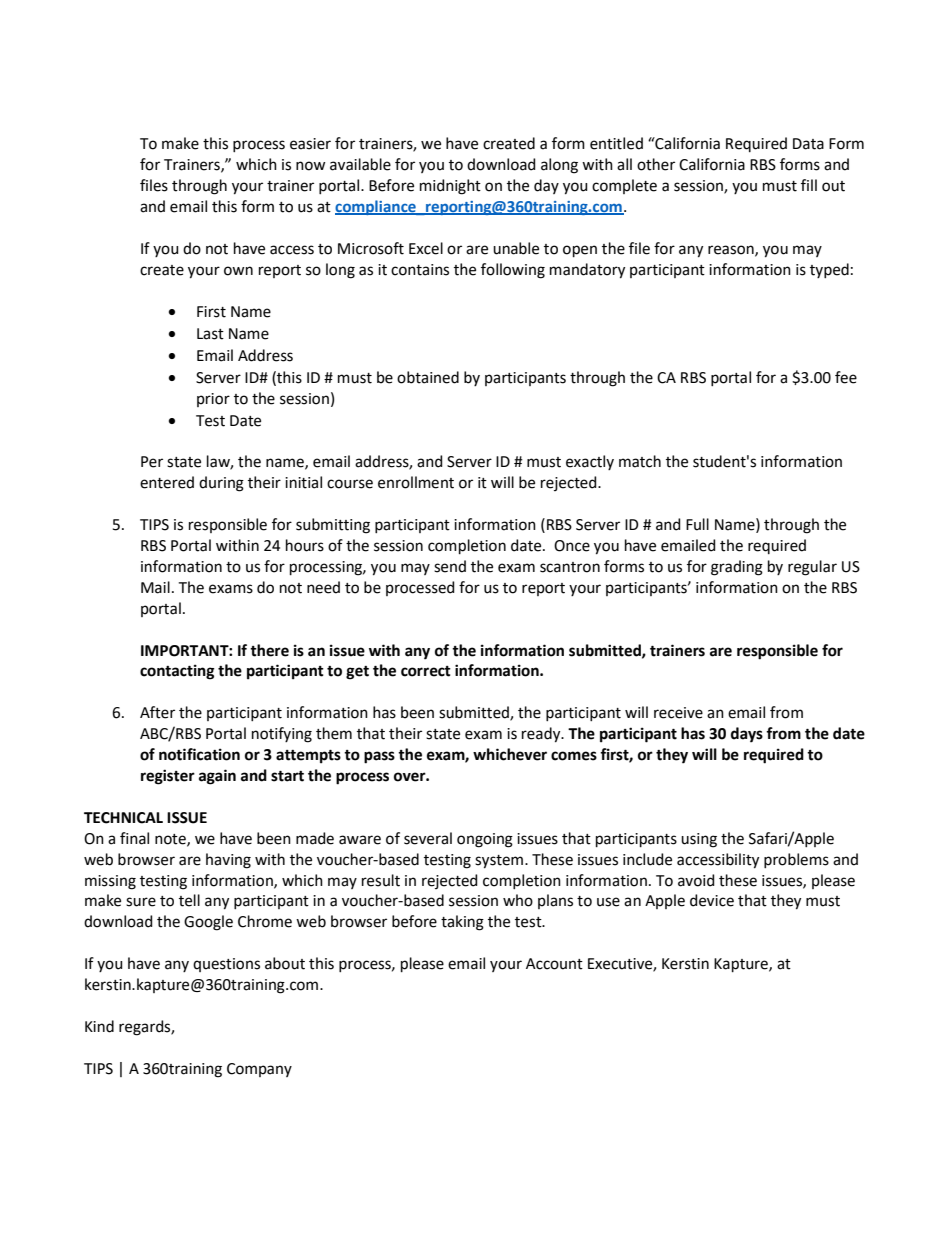  I want to click on ready, so click(542, 735).
